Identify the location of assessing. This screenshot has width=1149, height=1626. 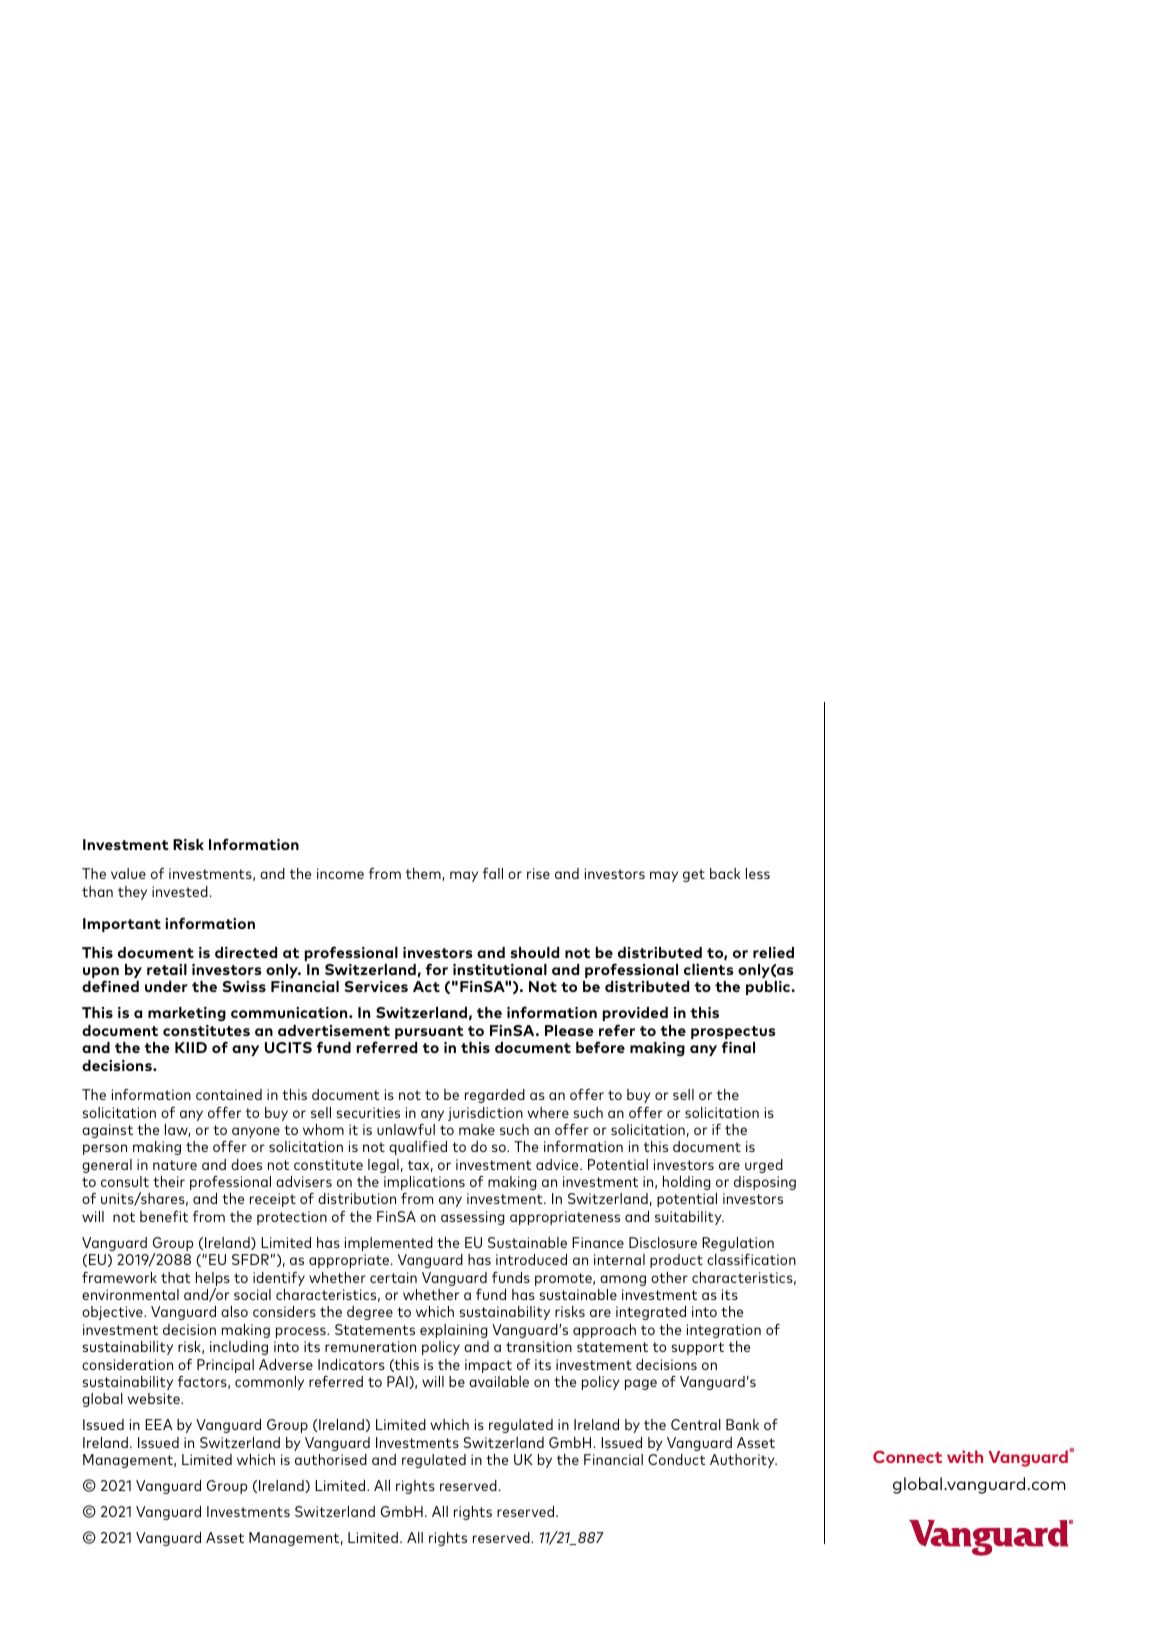
(473, 1218).
